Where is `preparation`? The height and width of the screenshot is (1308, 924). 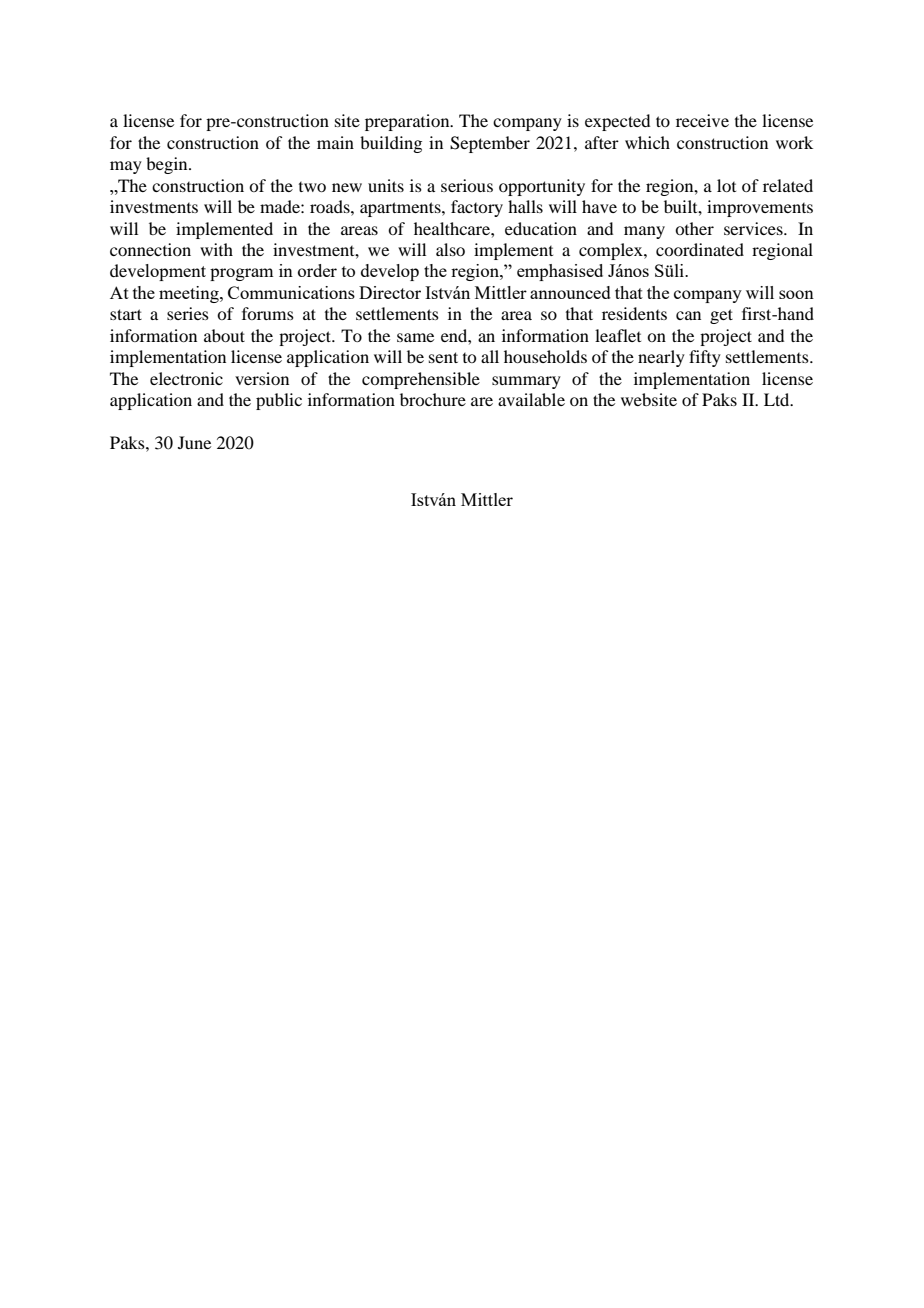 preparation is located at coordinates (408, 122).
